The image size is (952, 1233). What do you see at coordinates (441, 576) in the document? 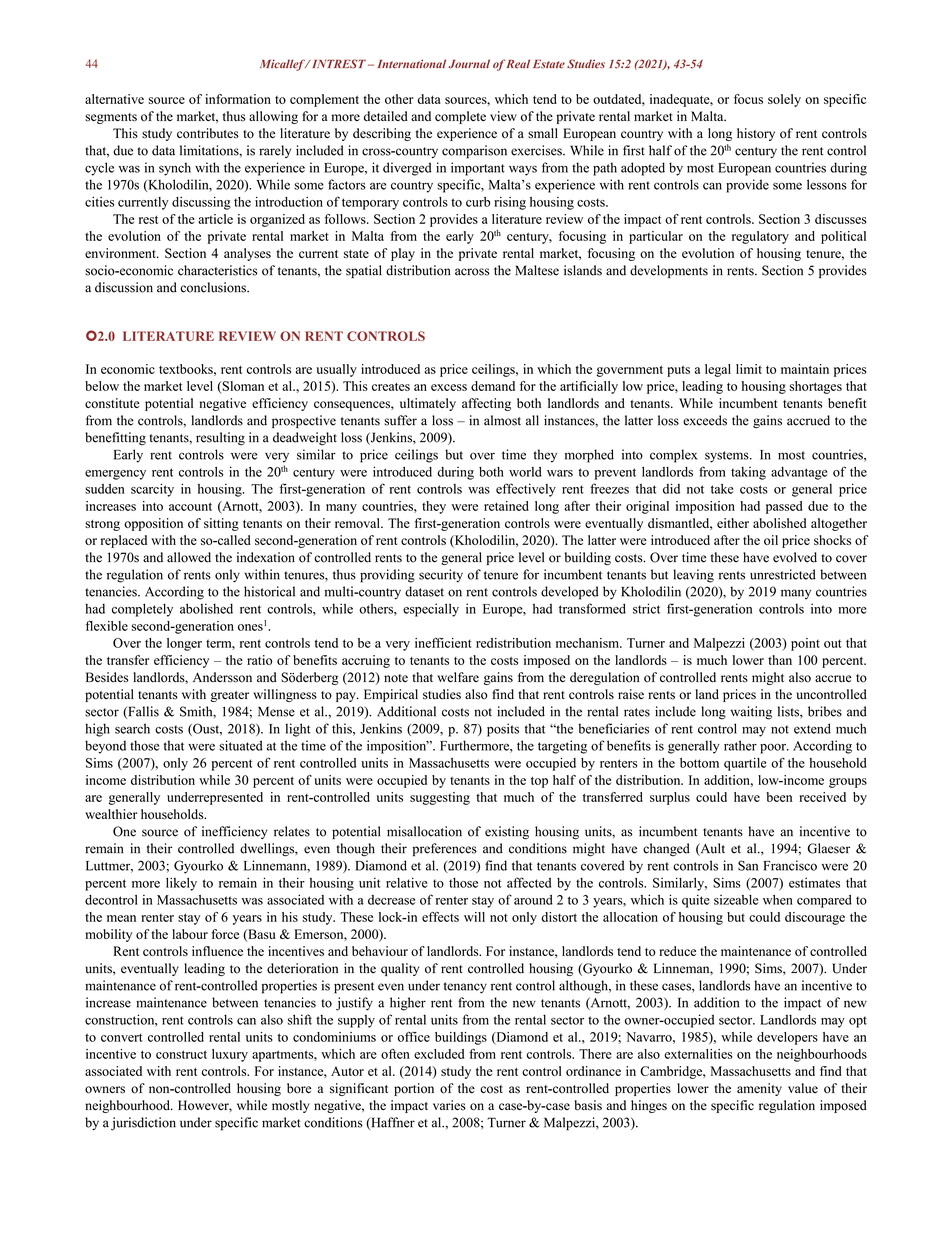
I see `security` at bounding box center [441, 576].
